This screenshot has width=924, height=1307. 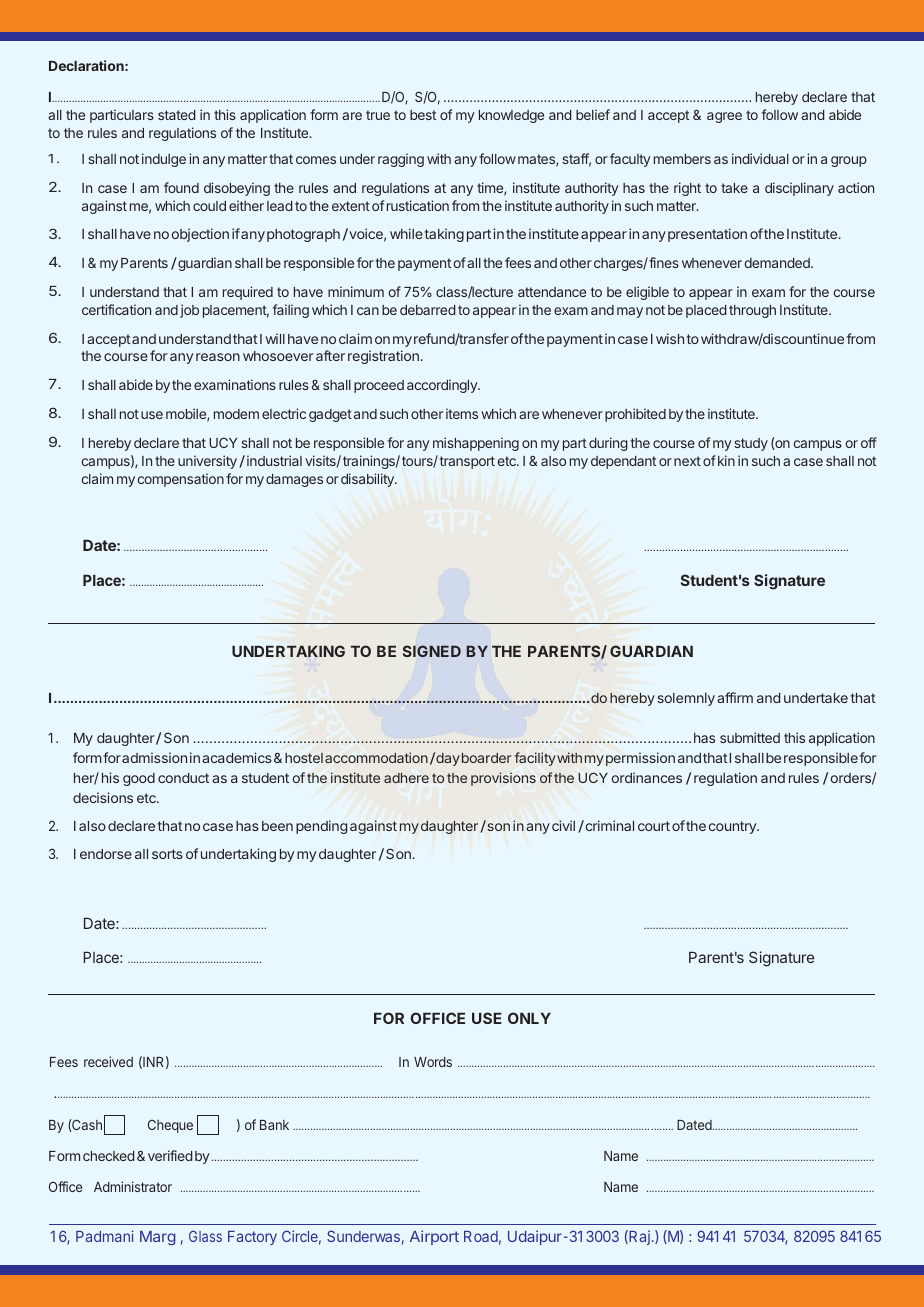 I want to click on Glass, so click(x=205, y=1236).
